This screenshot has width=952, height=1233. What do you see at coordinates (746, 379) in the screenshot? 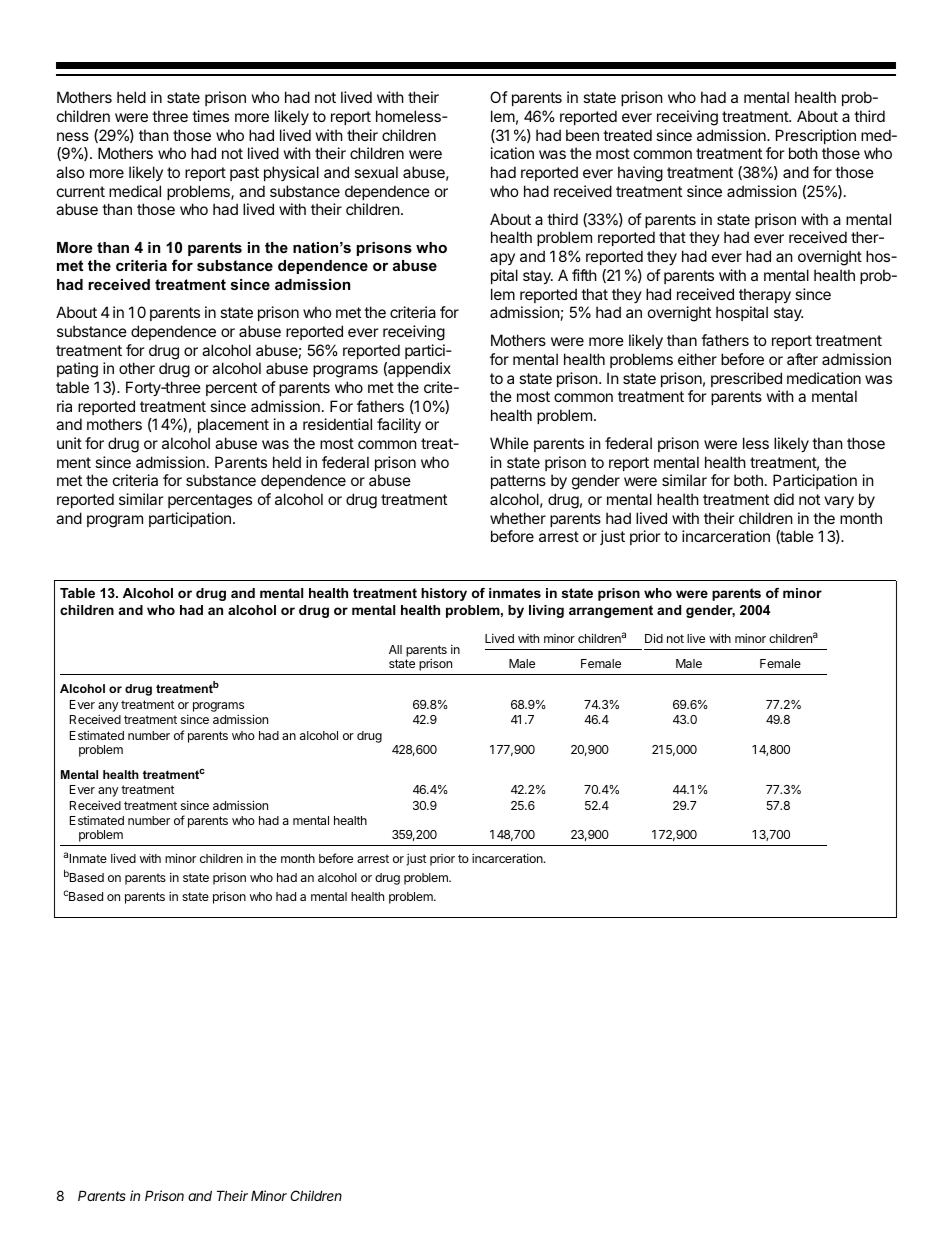
I see `prescribed` at bounding box center [746, 379].
